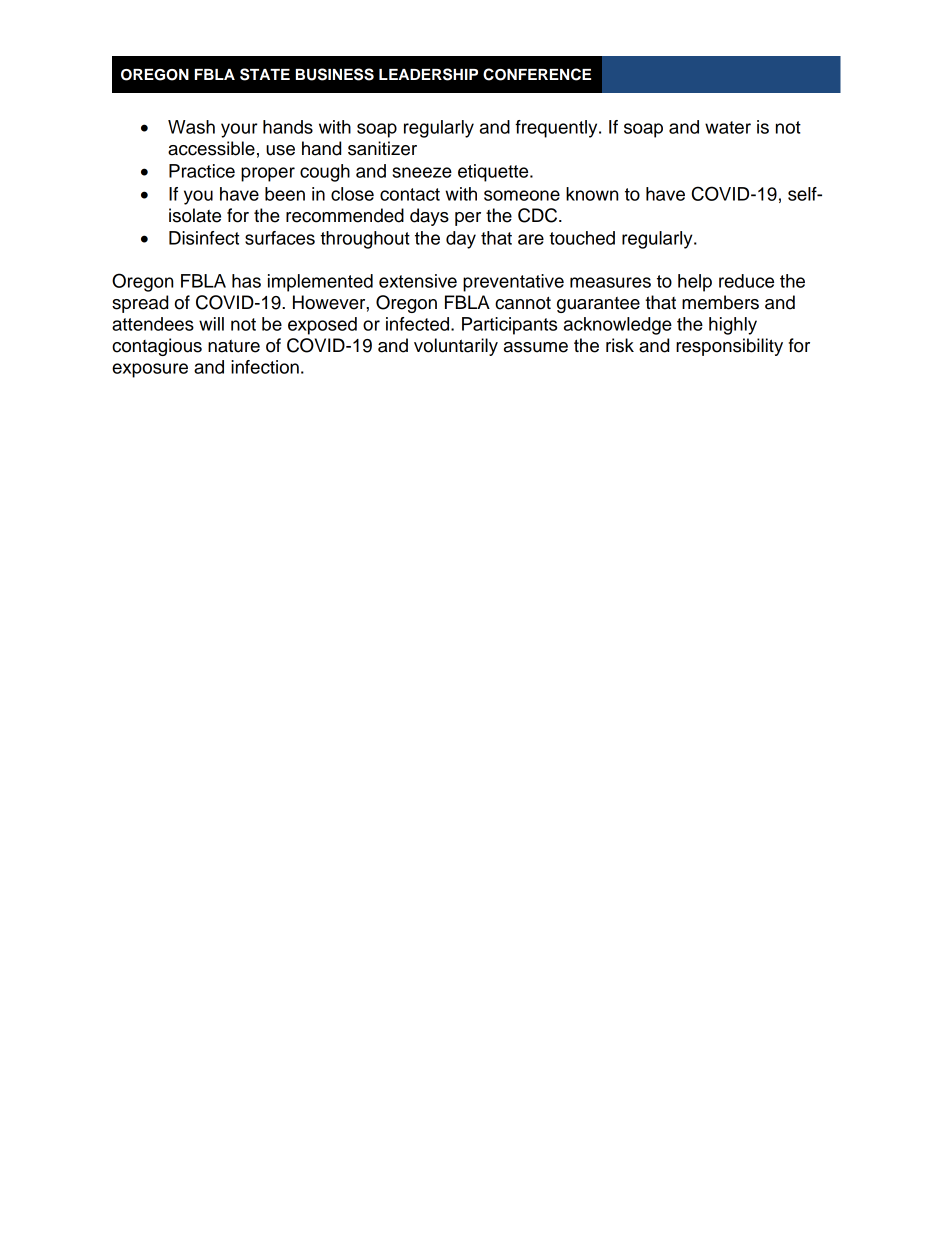  I want to click on extensive, so click(418, 281).
